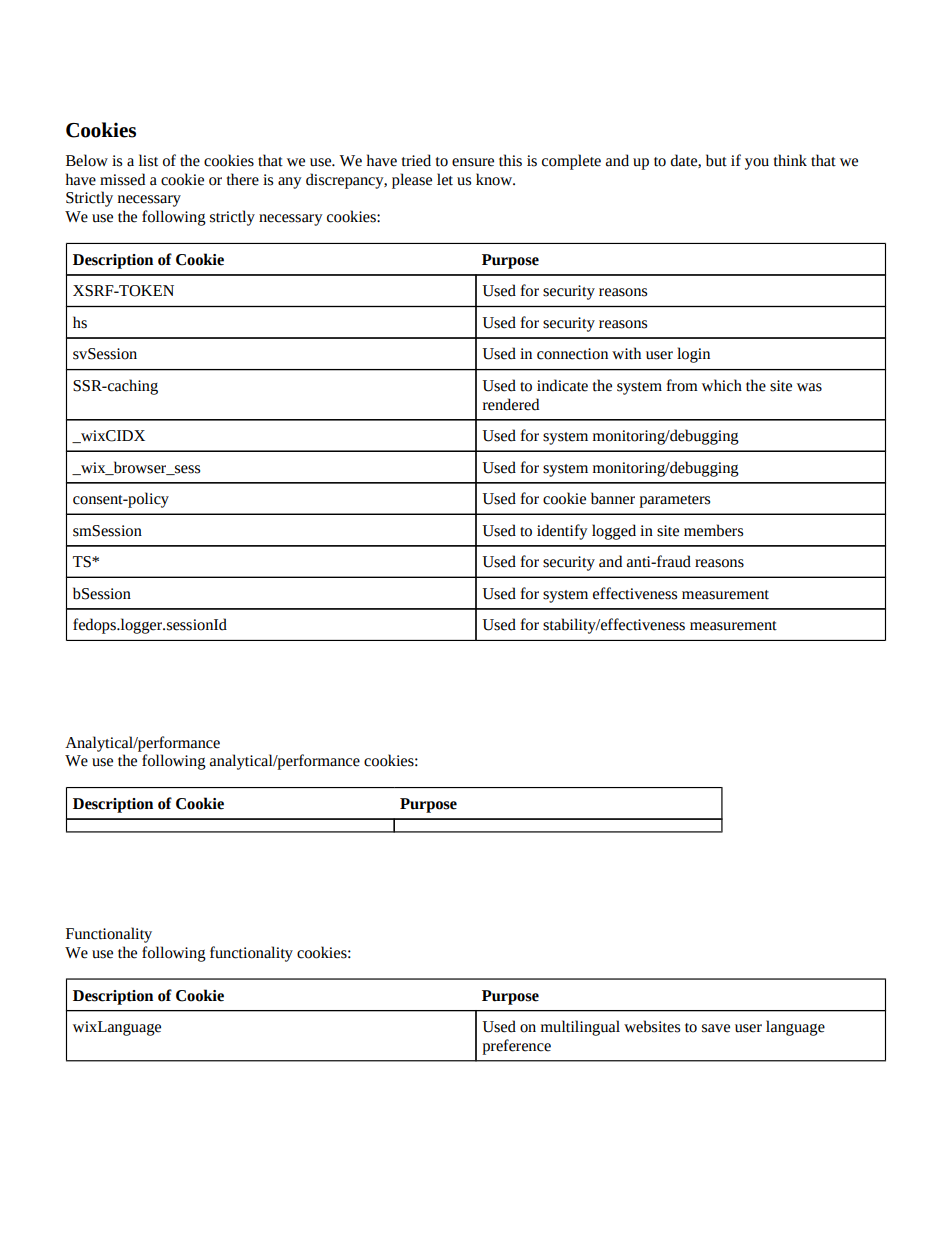  What do you see at coordinates (713, 530) in the screenshot?
I see `members` at bounding box center [713, 530].
